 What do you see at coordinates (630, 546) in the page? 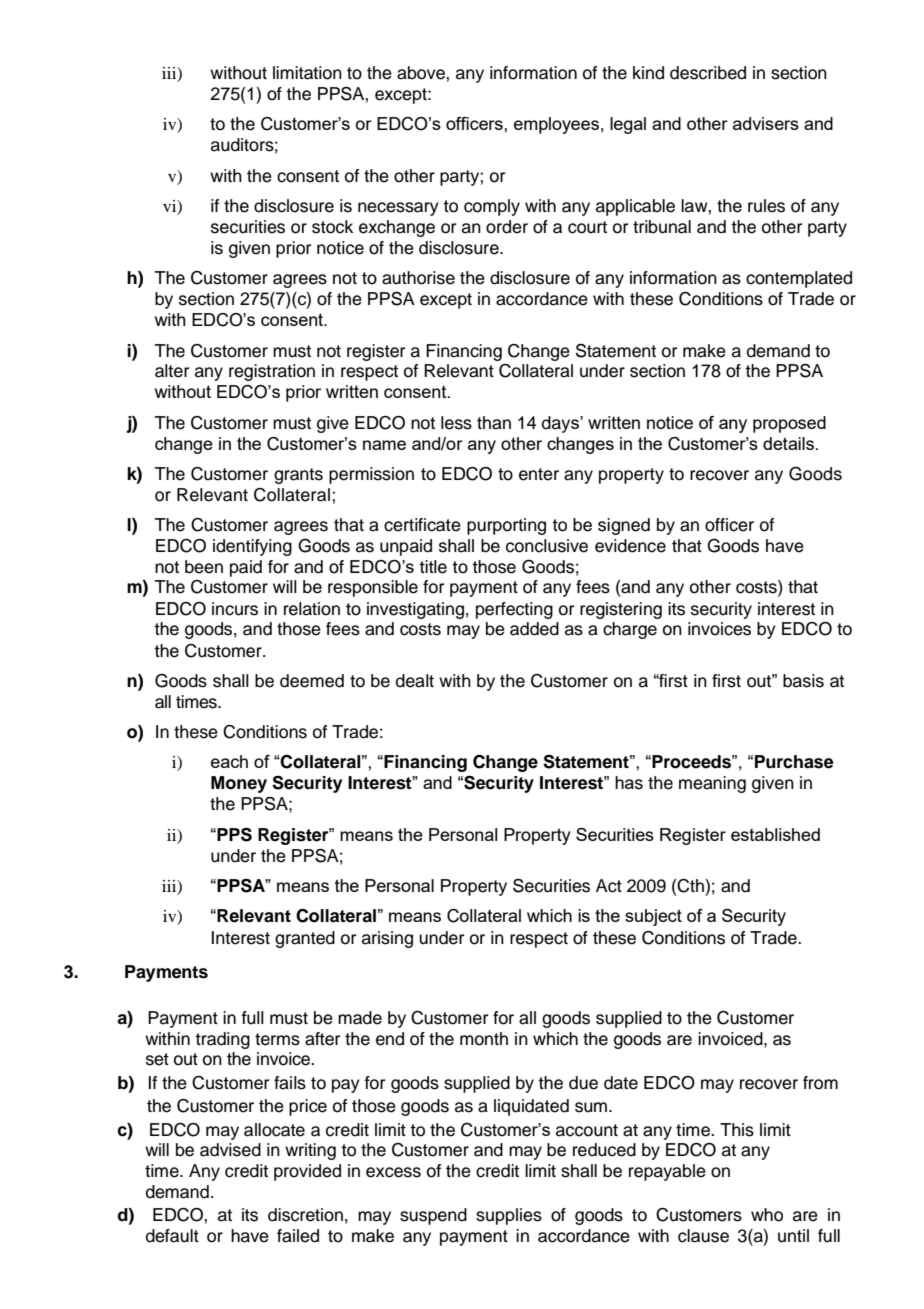
I see `evidence` at bounding box center [630, 546].
